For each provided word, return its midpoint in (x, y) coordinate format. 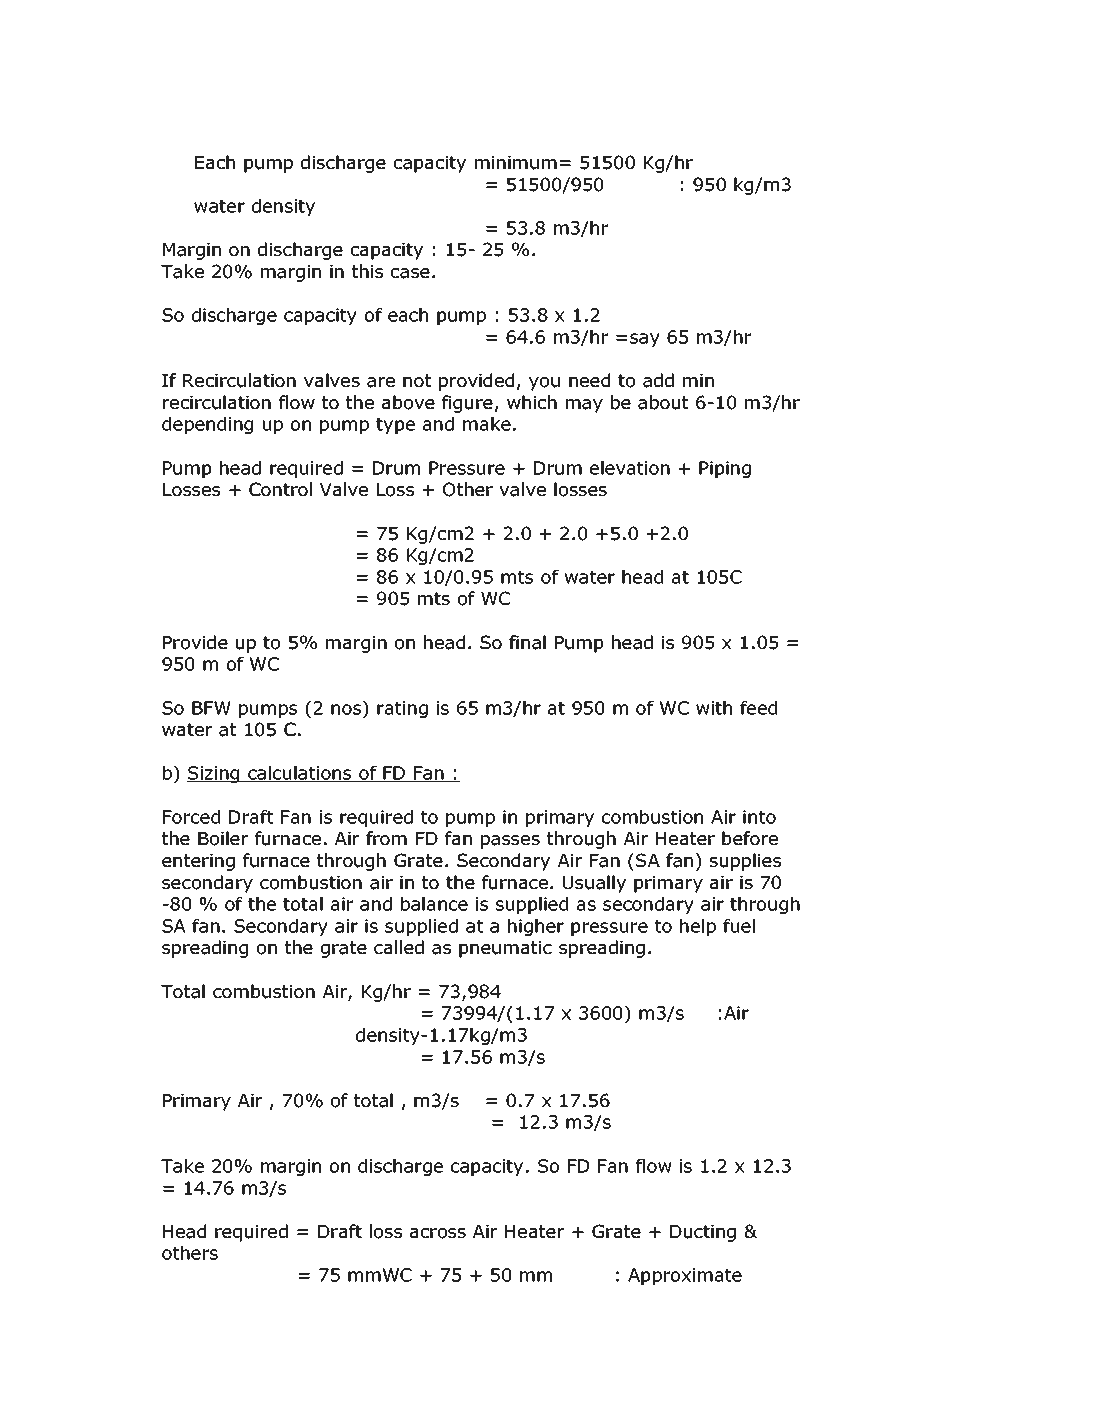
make (487, 424)
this (367, 271)
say (645, 340)
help (698, 927)
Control (280, 489)
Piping (725, 469)
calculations (300, 774)
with (714, 708)
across (438, 1233)
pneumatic (505, 949)
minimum (516, 163)
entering (198, 862)
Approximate (685, 1276)
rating (402, 709)
